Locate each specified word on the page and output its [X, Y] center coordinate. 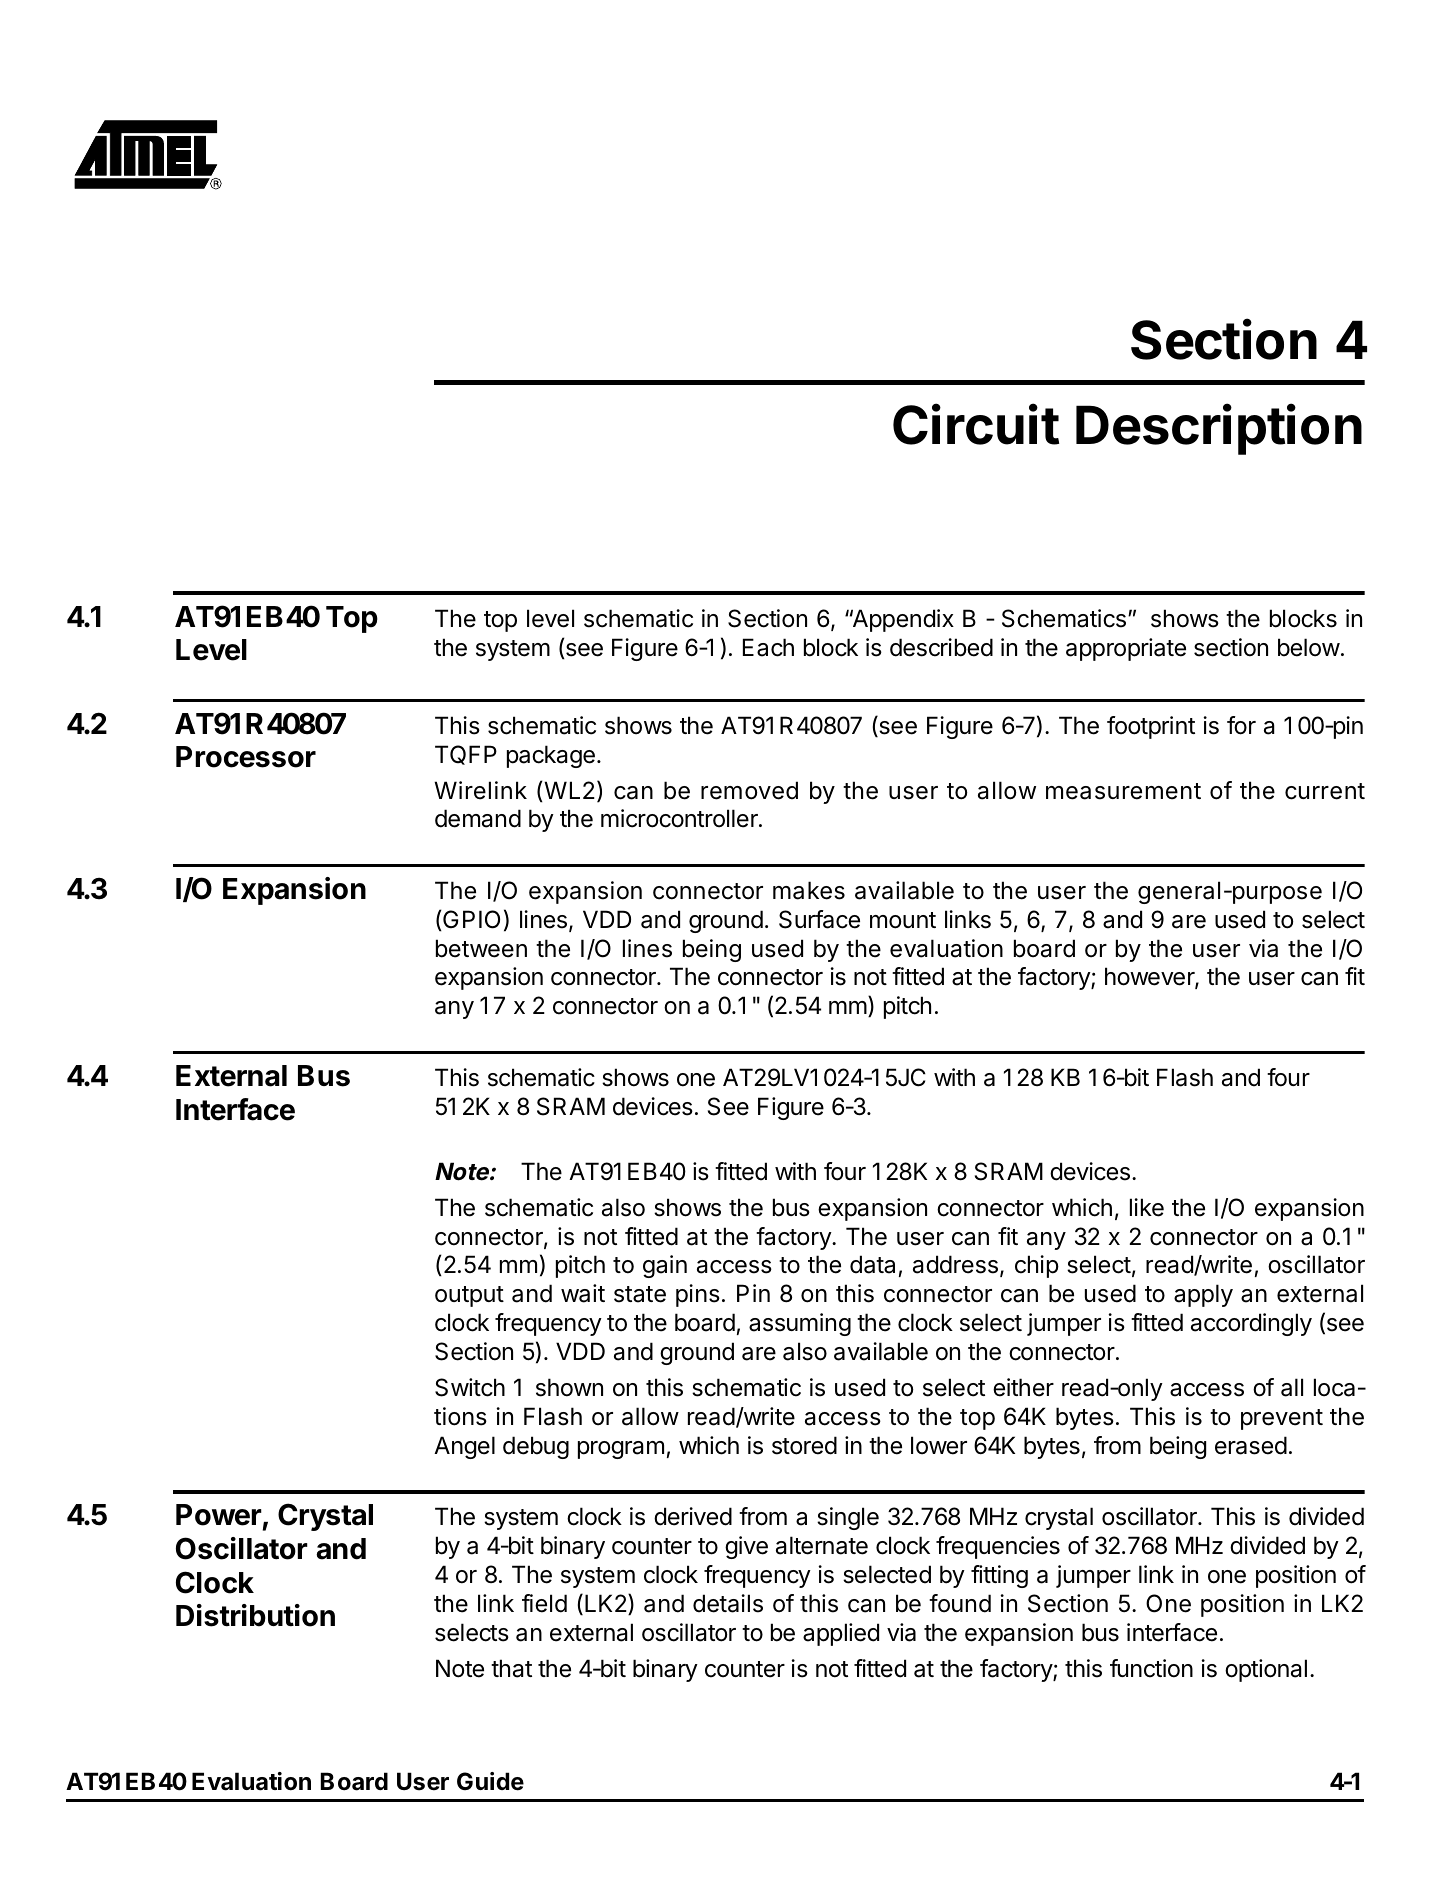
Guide [490, 1781]
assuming [800, 1324]
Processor [246, 757]
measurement [1123, 791]
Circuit [976, 424]
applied [841, 1634]
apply [1203, 1295]
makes [809, 890]
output [469, 1296]
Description [1219, 429]
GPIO [470, 920]
